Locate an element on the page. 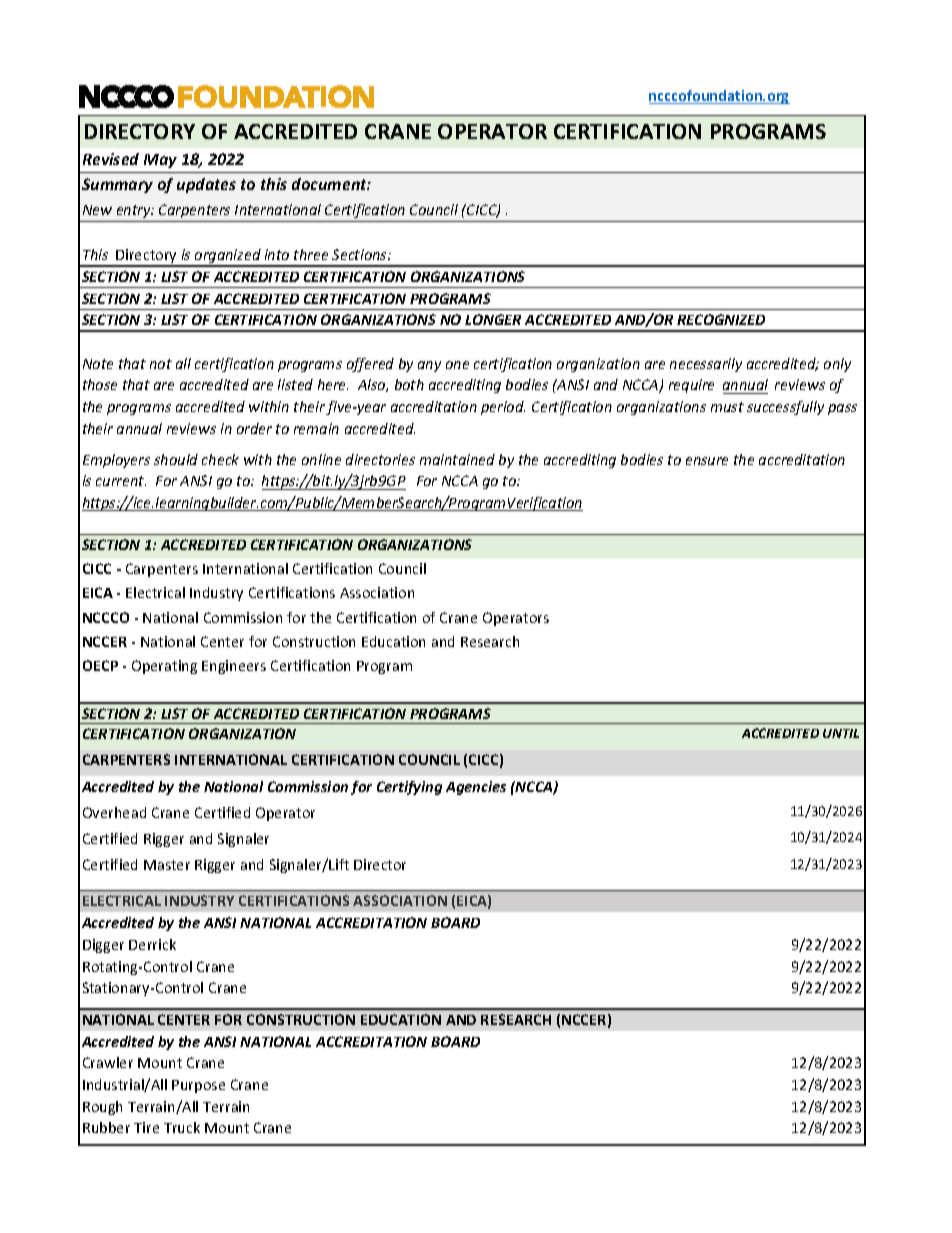  updates is located at coordinates (206, 185).
